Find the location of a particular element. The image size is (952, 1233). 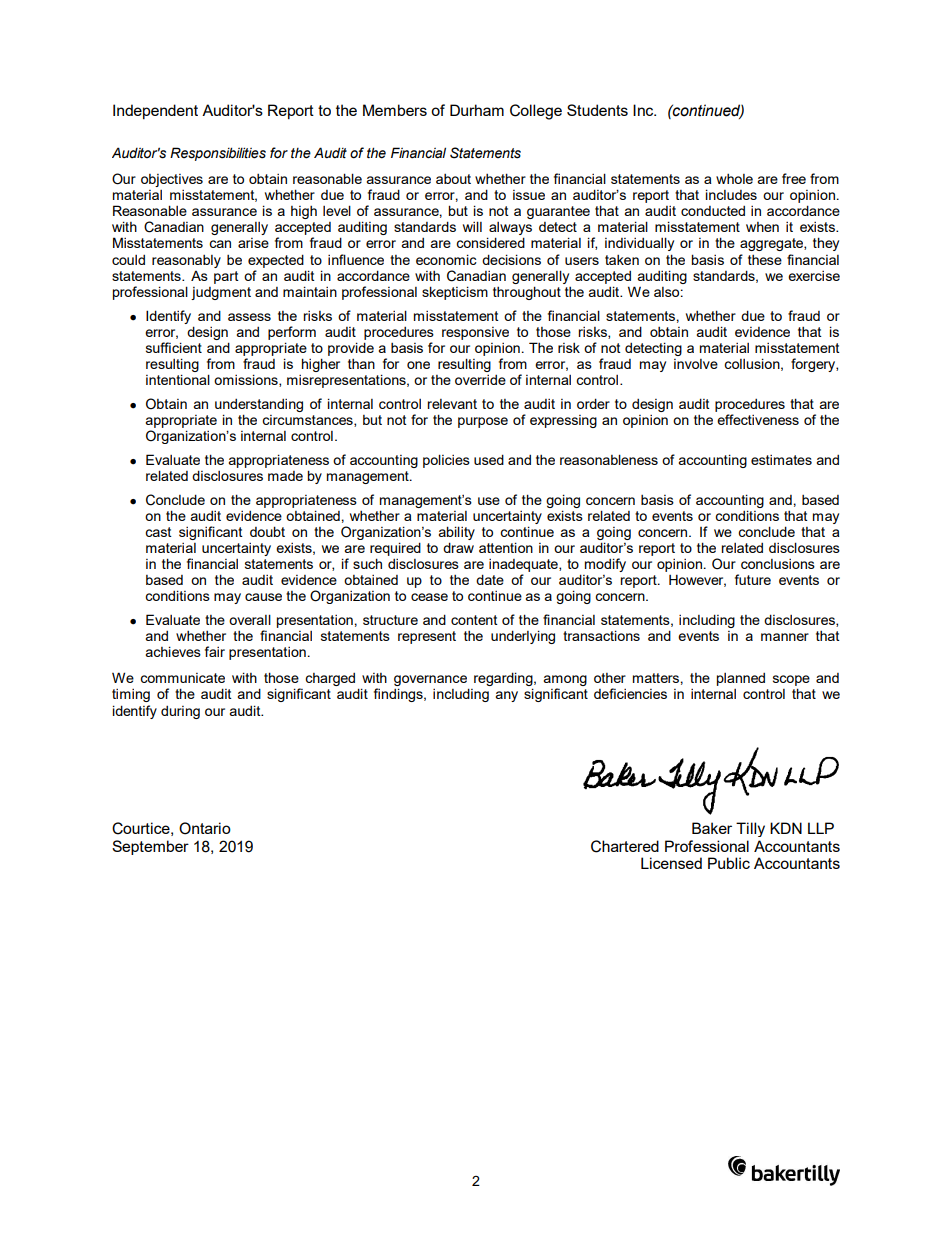

override is located at coordinates (480, 380).
